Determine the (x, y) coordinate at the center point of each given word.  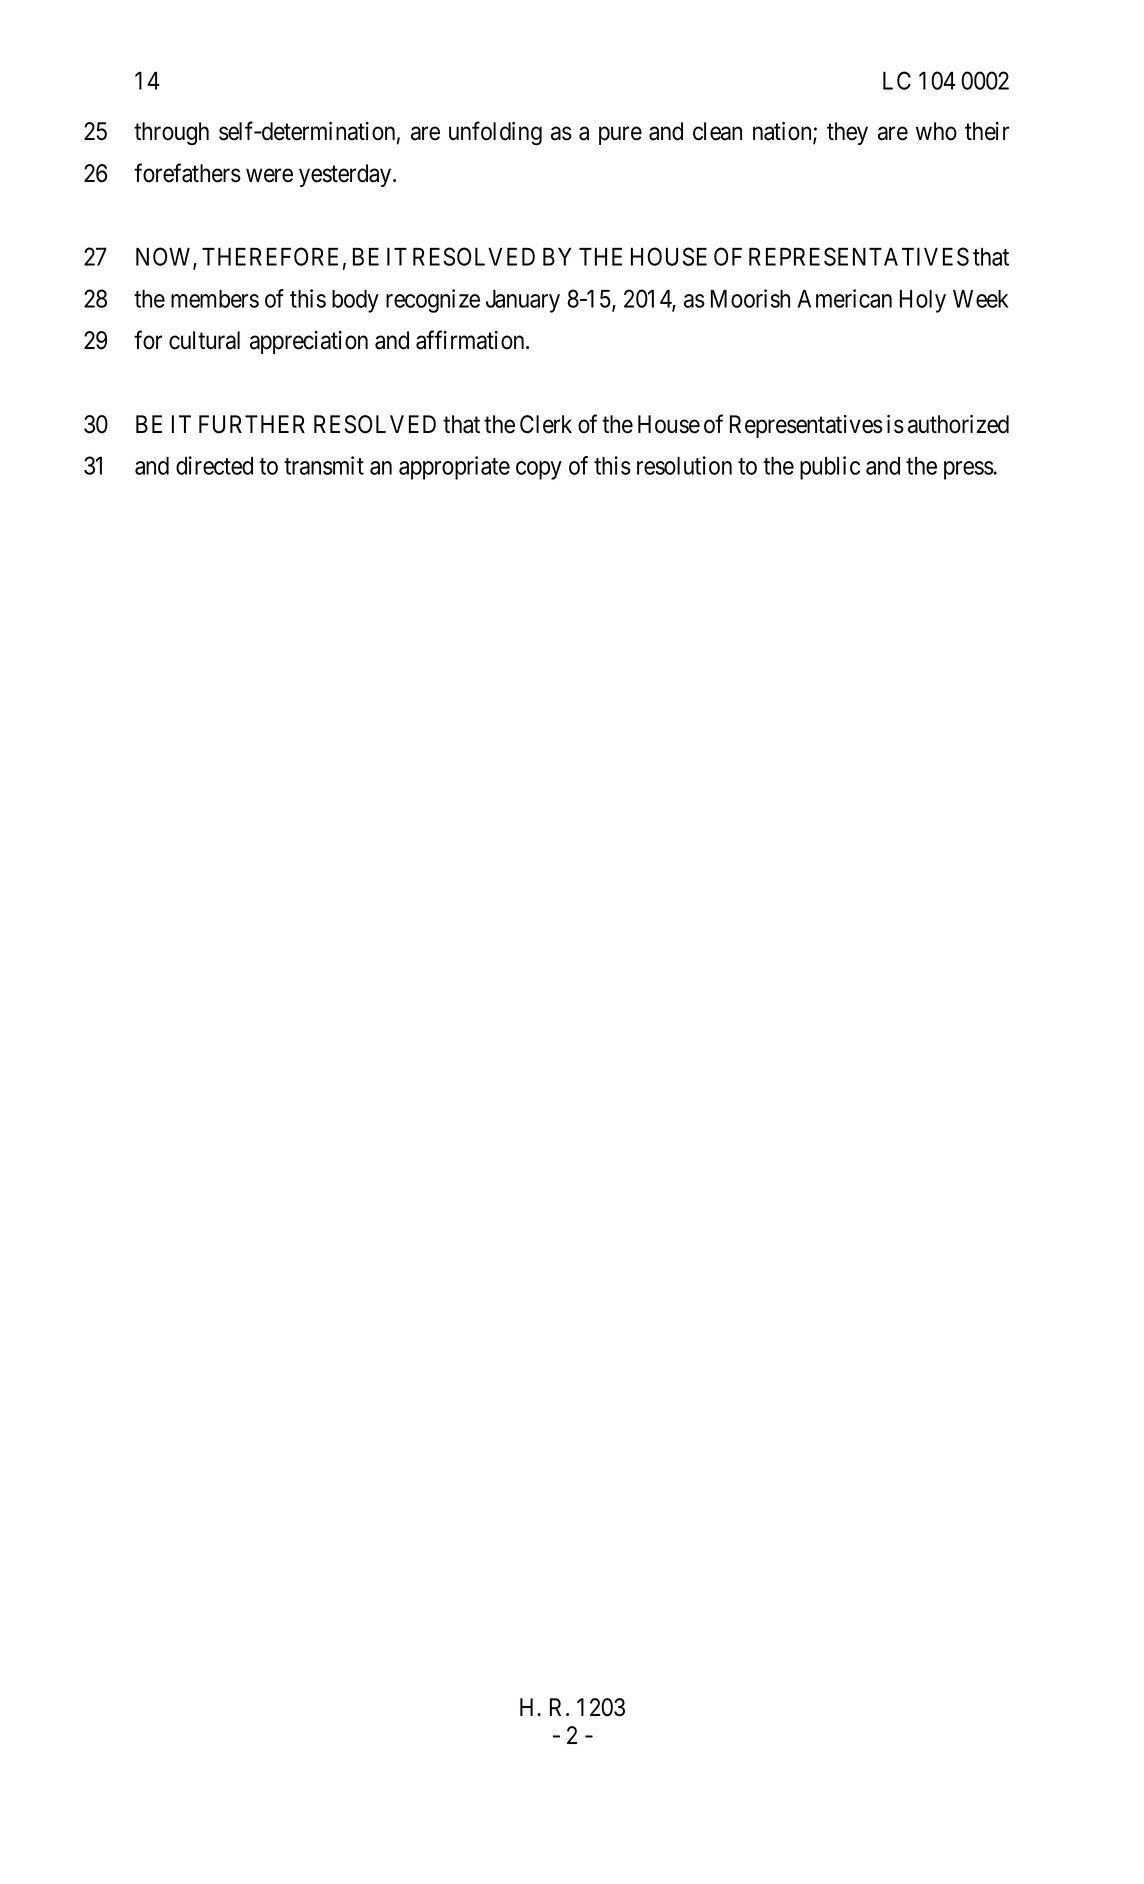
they (847, 133)
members (215, 299)
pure (620, 136)
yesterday (346, 175)
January (523, 301)
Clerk (546, 424)
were (269, 176)
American (844, 298)
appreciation (309, 342)
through (171, 134)
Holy (923, 301)
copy (539, 470)
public (830, 468)
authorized (958, 424)
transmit (324, 465)
